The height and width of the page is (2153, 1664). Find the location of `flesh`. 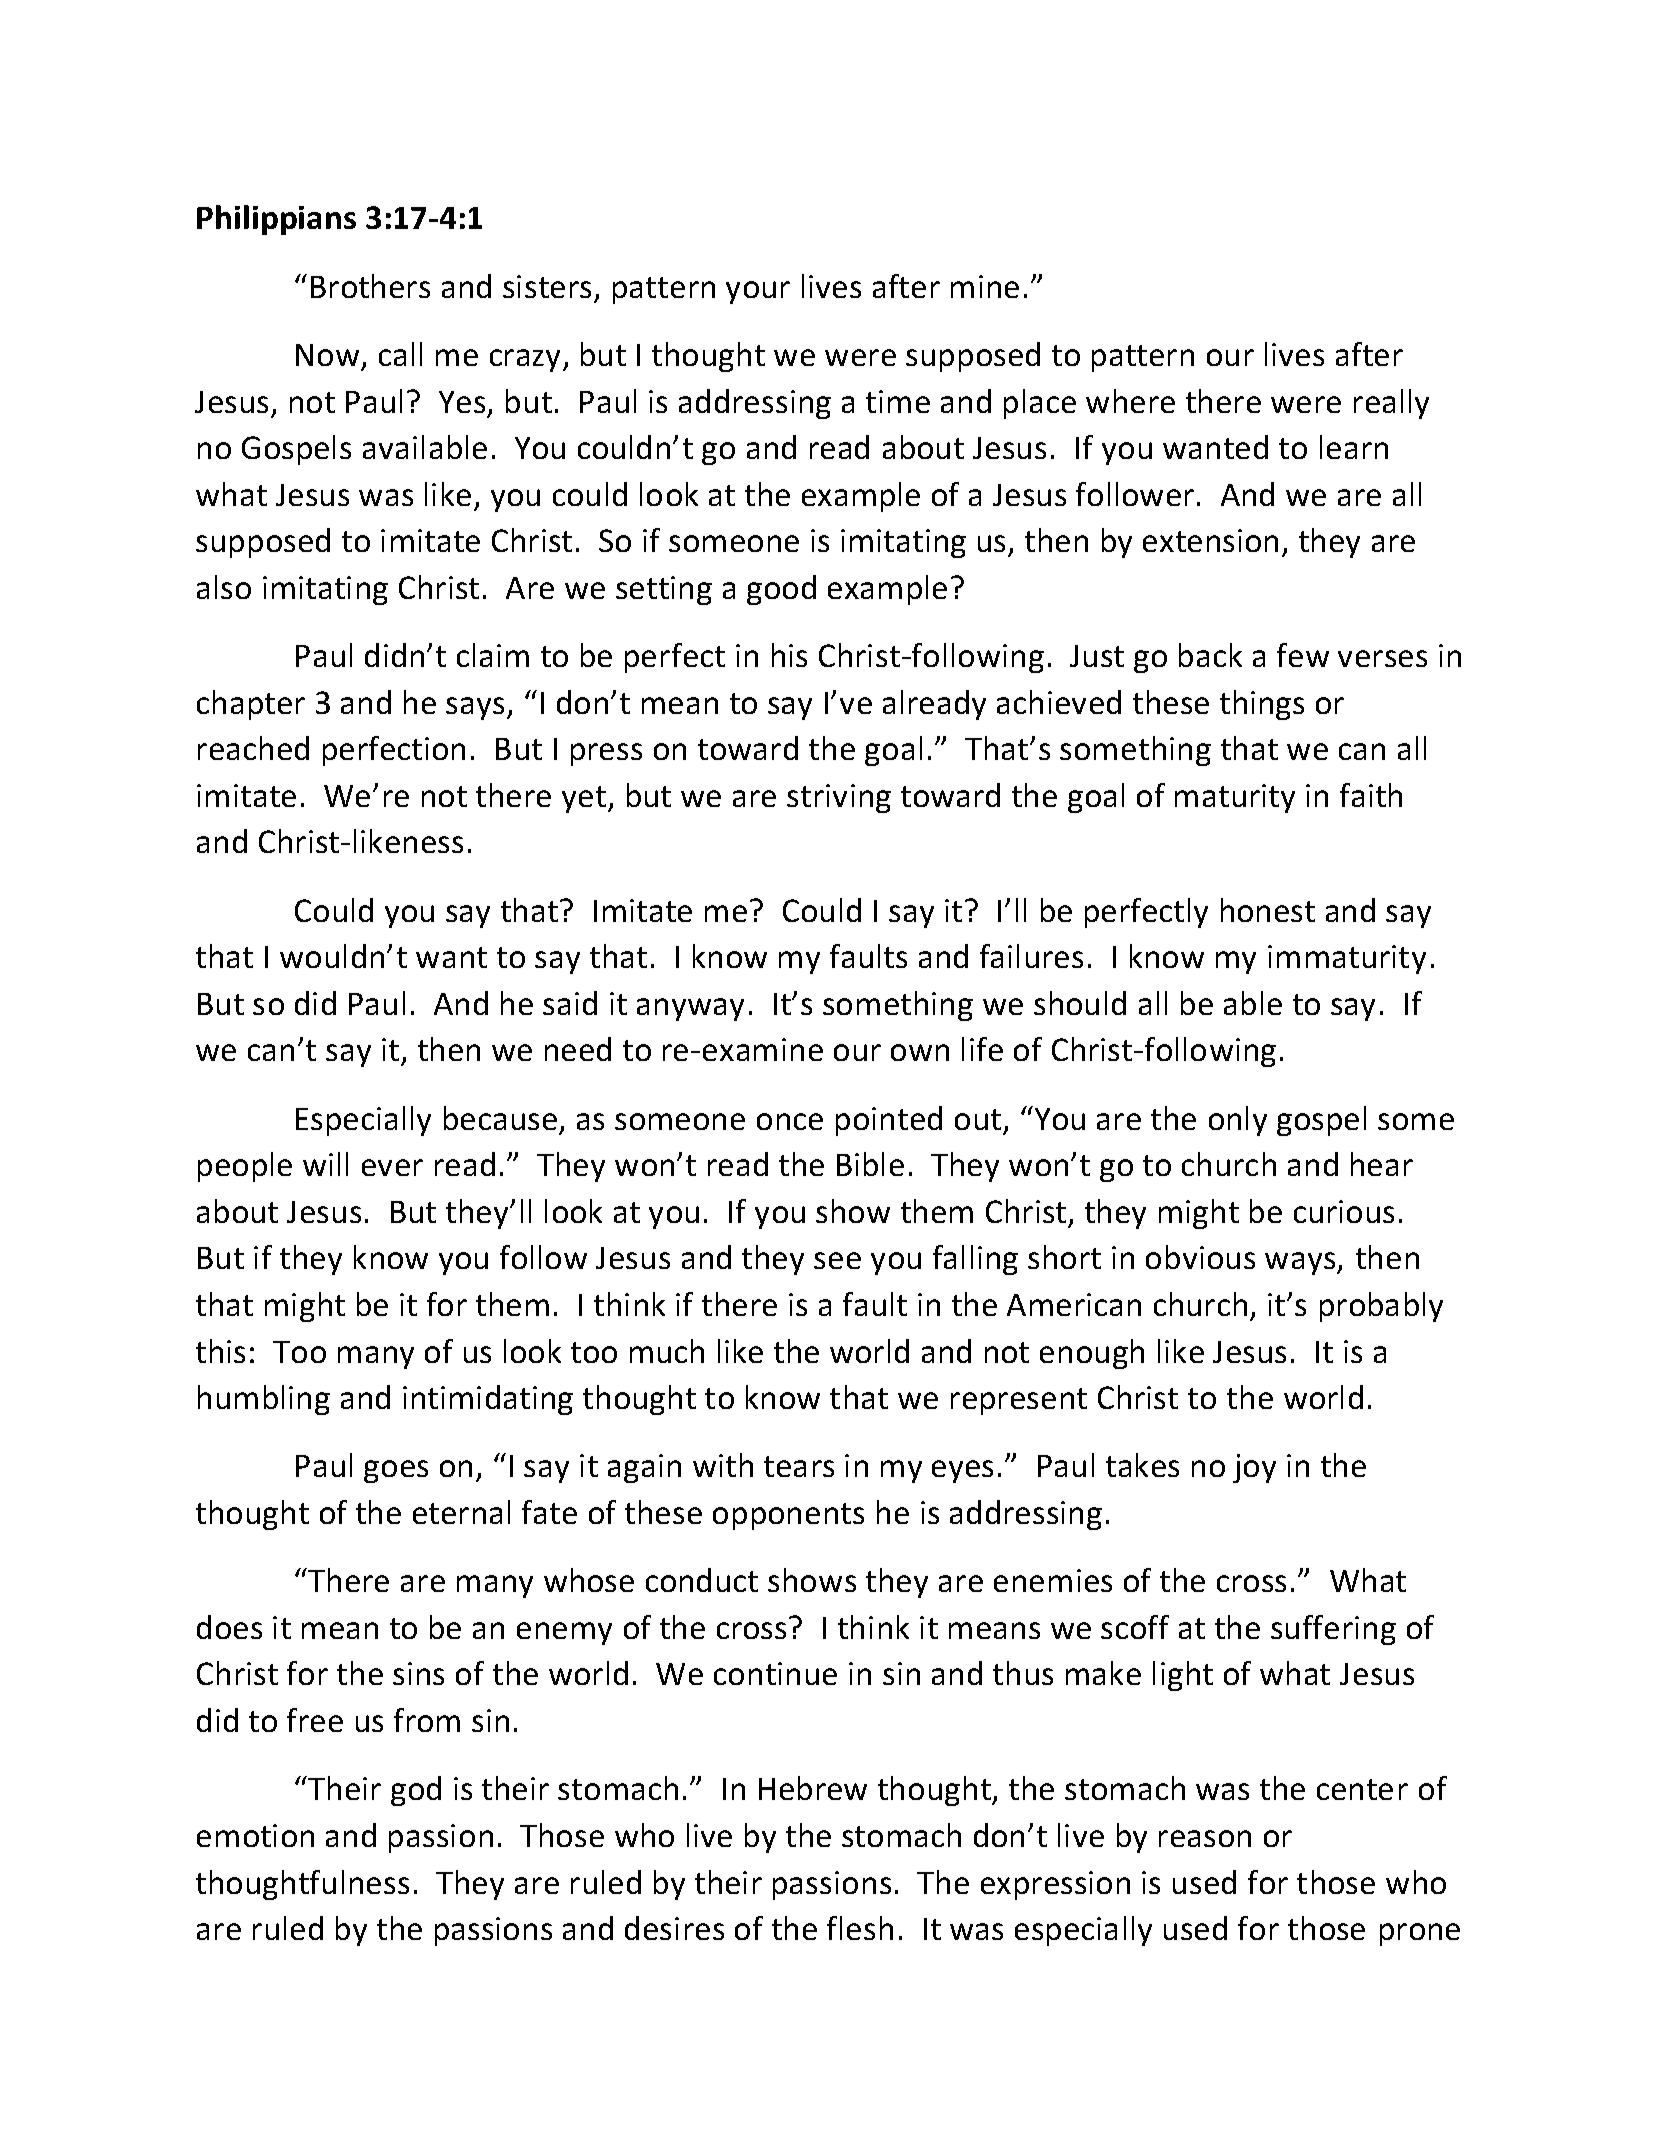

flesh is located at coordinates (860, 1928).
